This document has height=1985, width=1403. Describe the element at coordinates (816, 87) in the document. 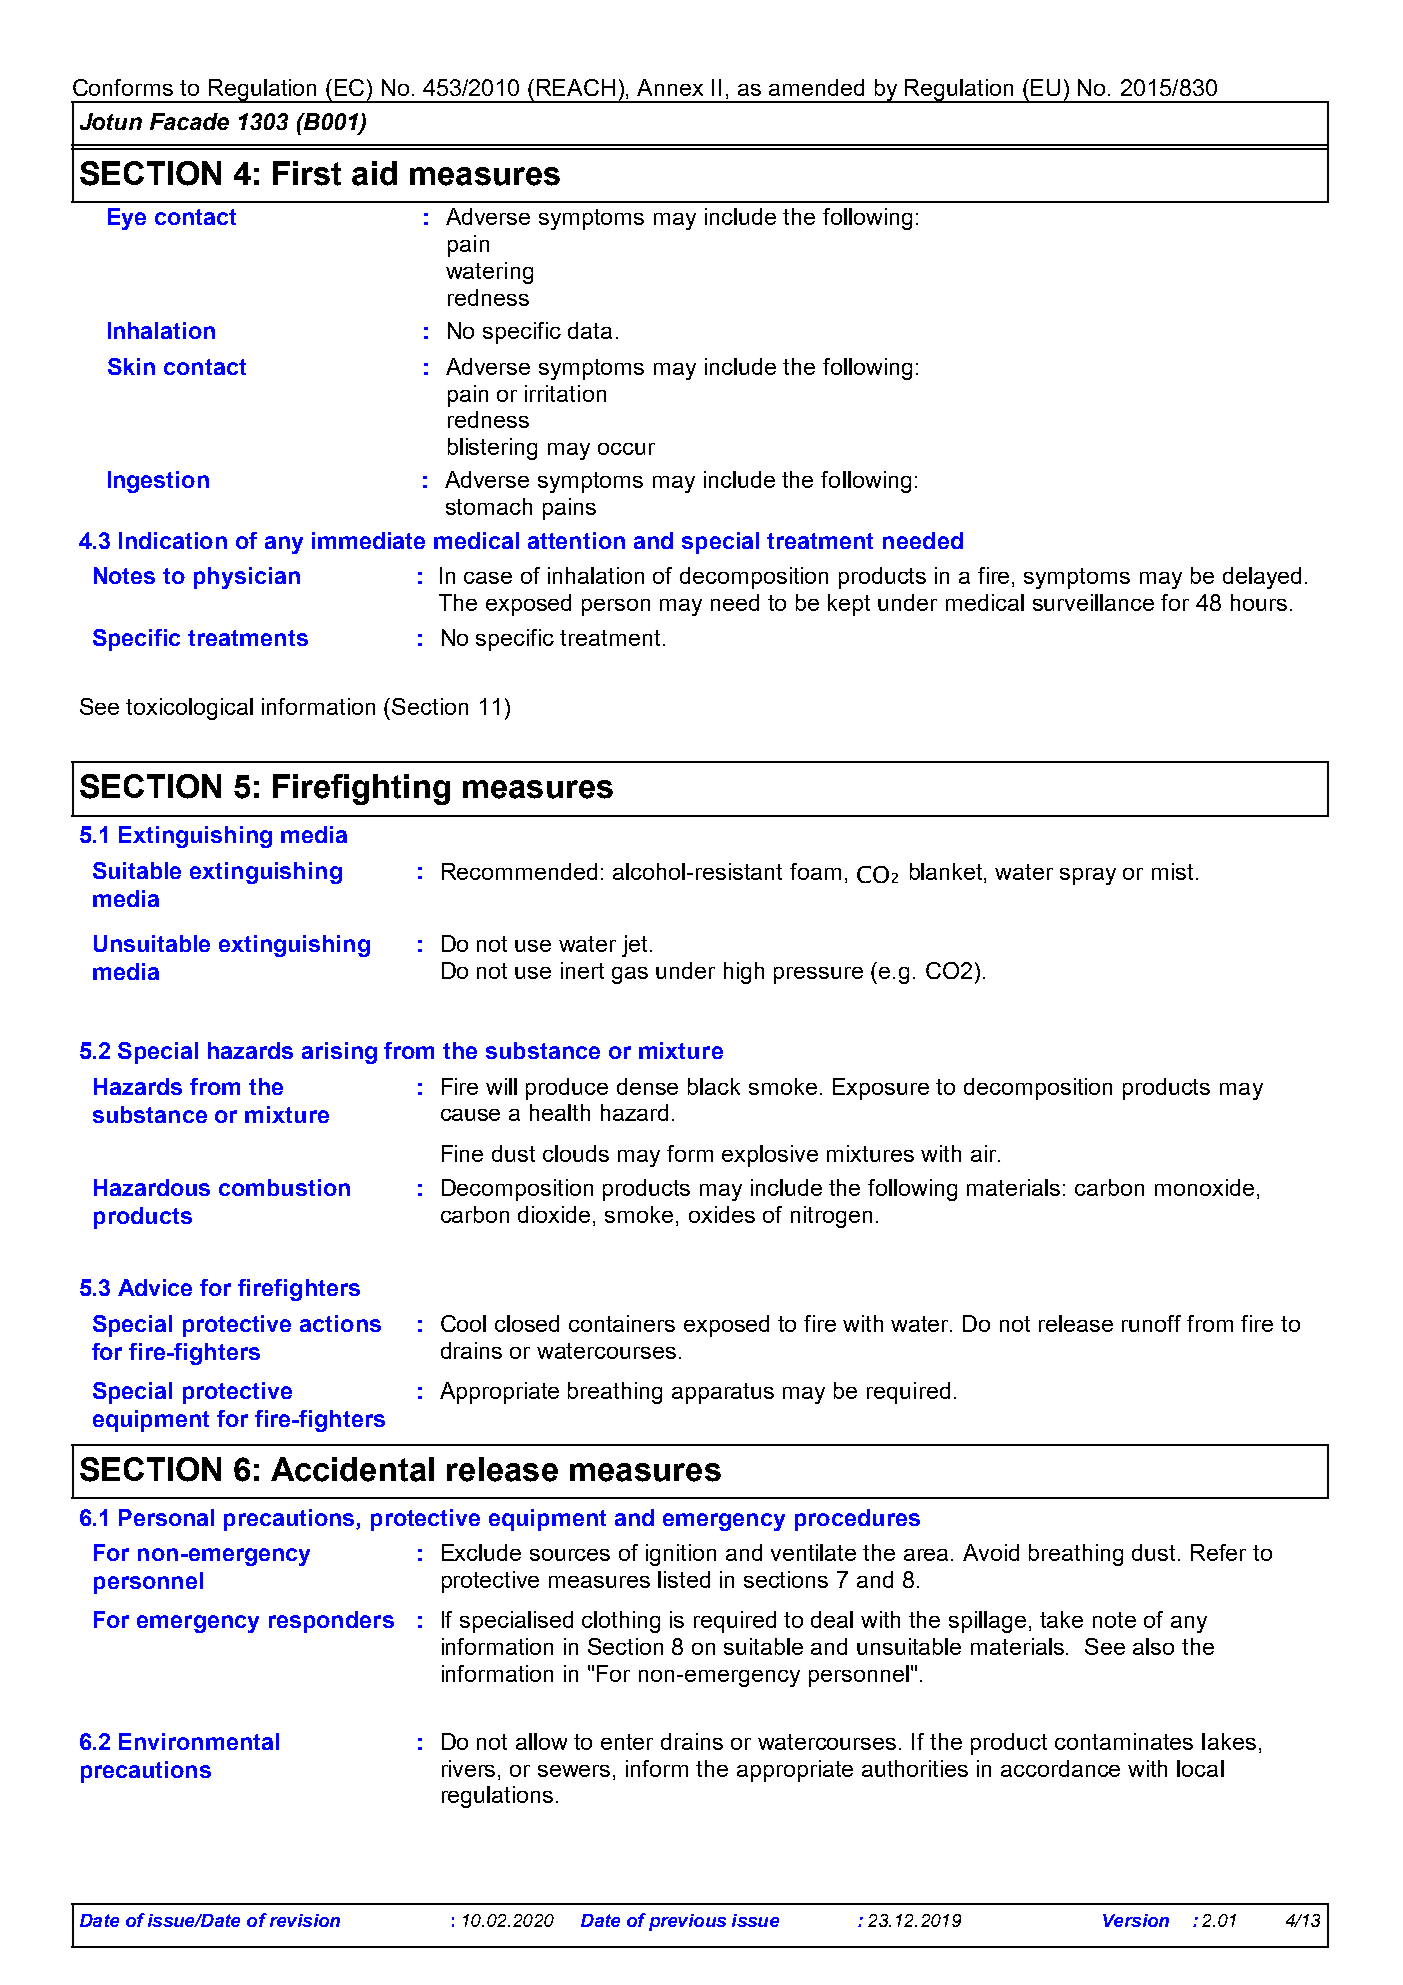

I see `amended` at that location.
